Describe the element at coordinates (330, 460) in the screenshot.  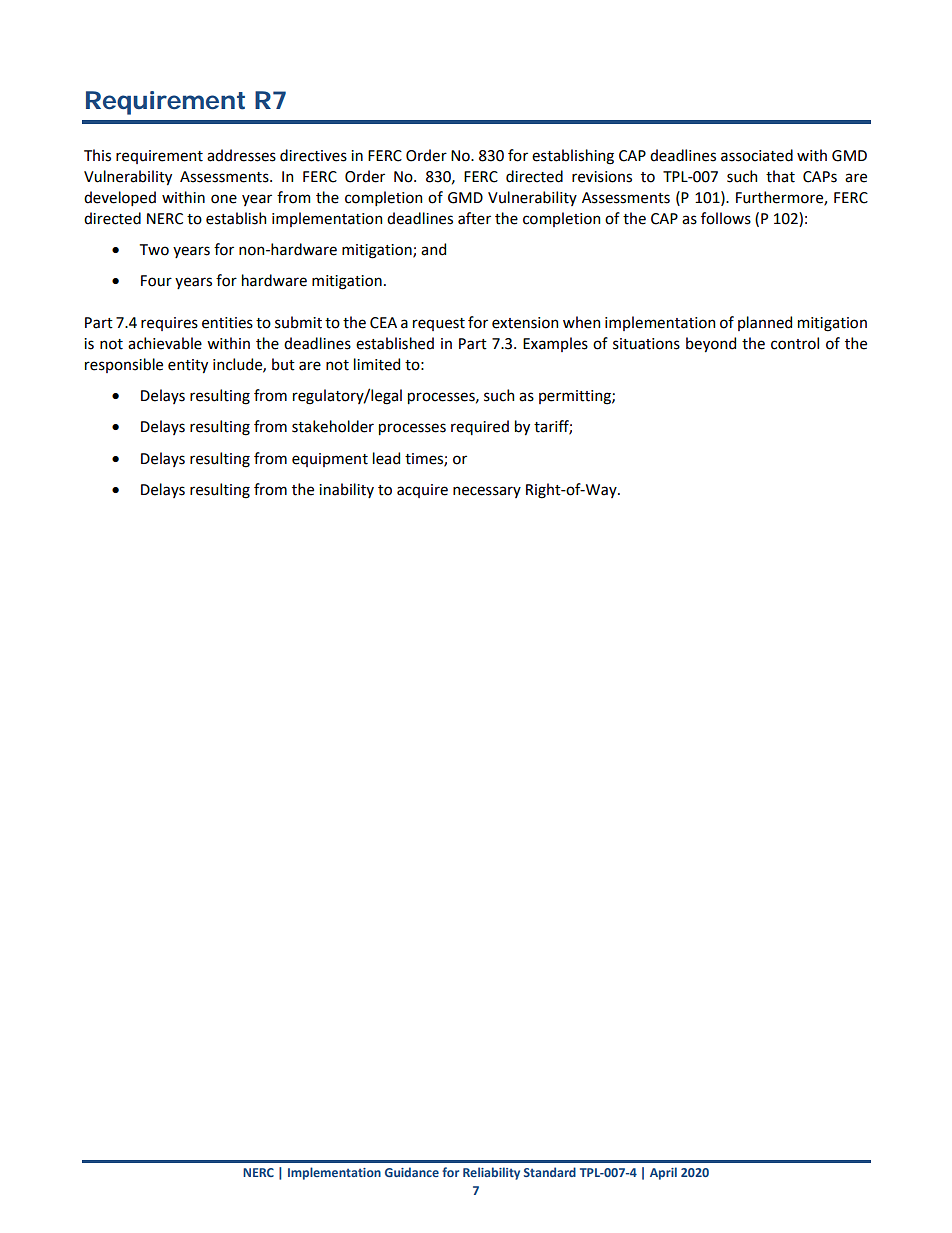
I see `equipment` at that location.
